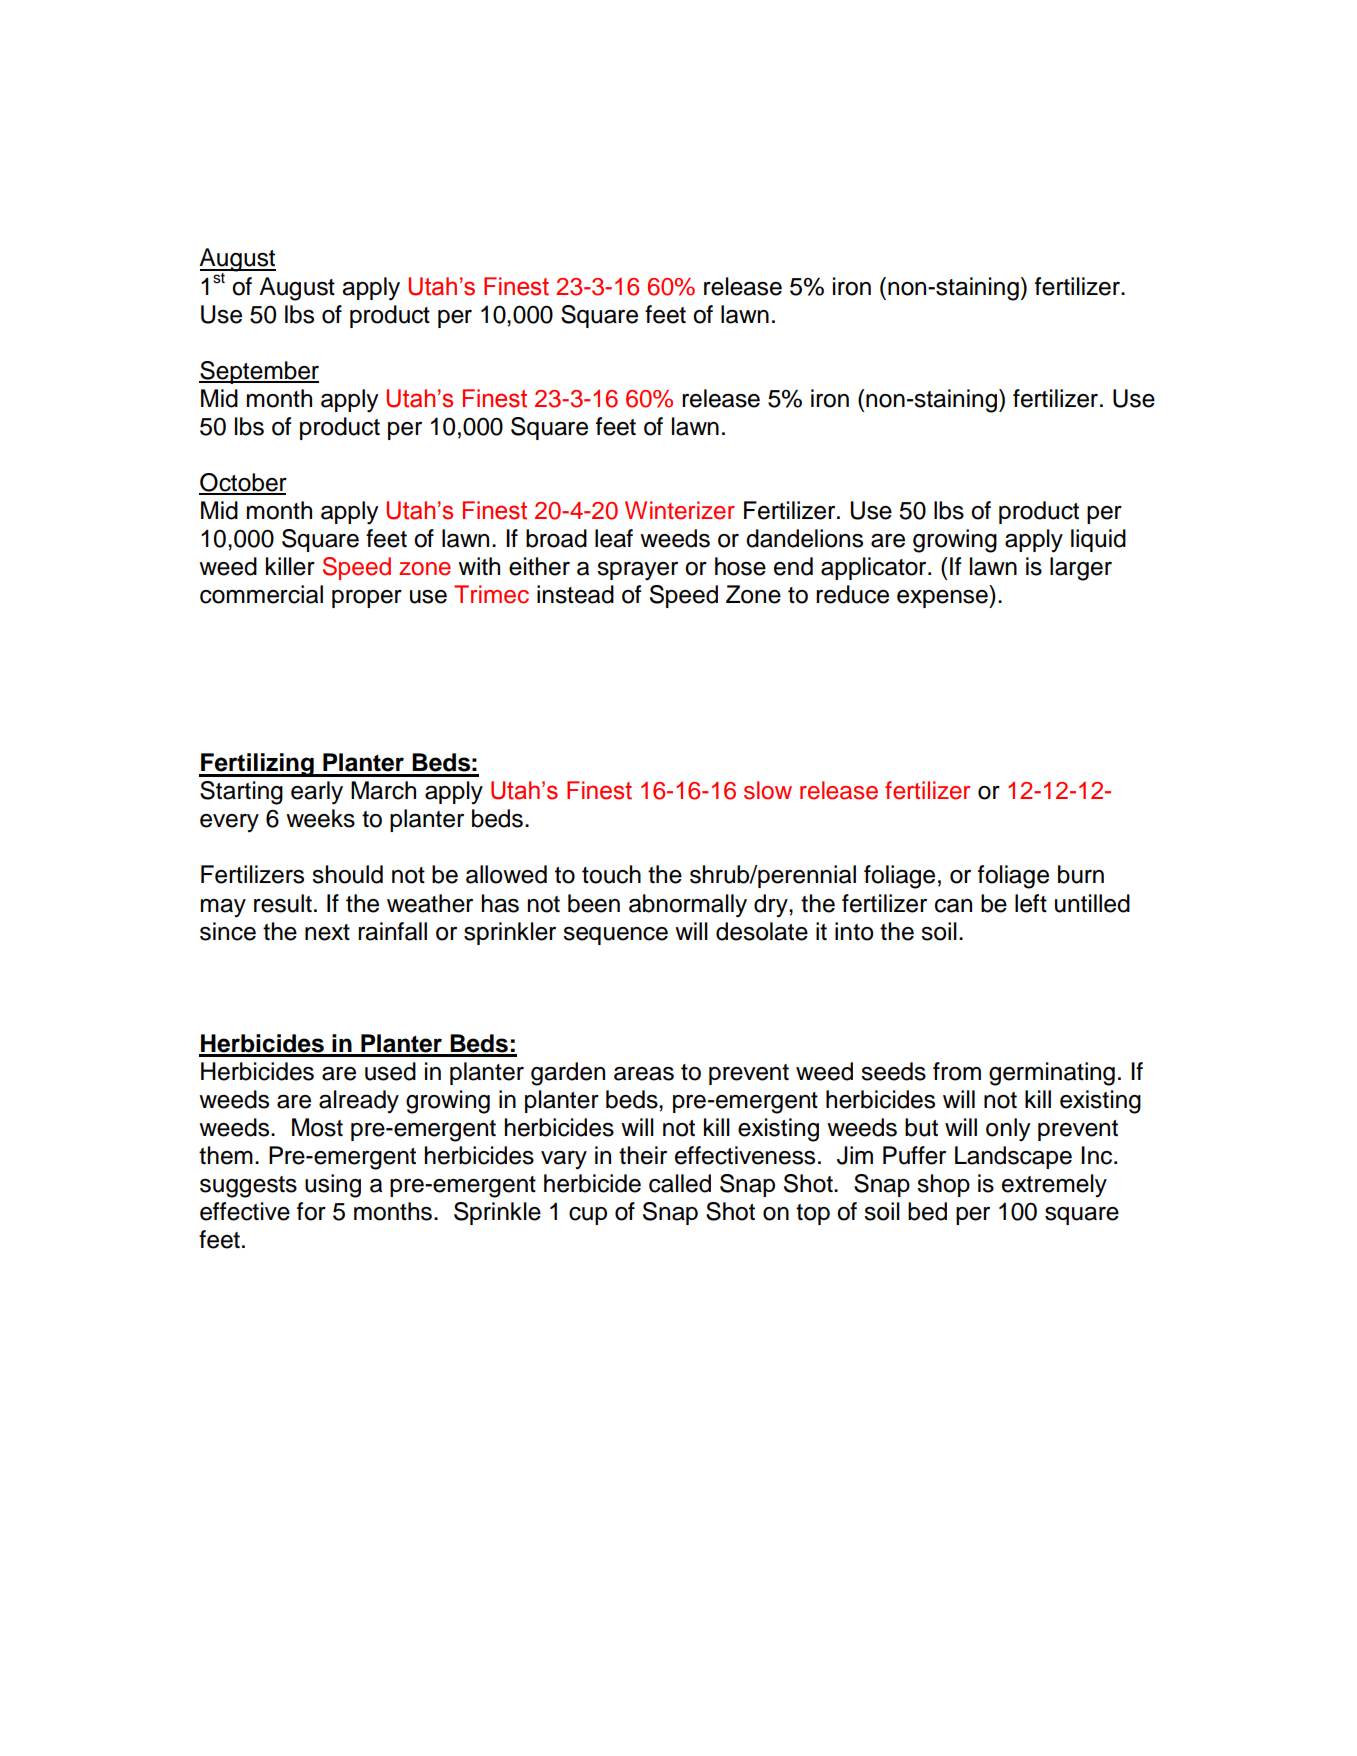  What do you see at coordinates (333, 1186) in the screenshot?
I see `using` at bounding box center [333, 1186].
